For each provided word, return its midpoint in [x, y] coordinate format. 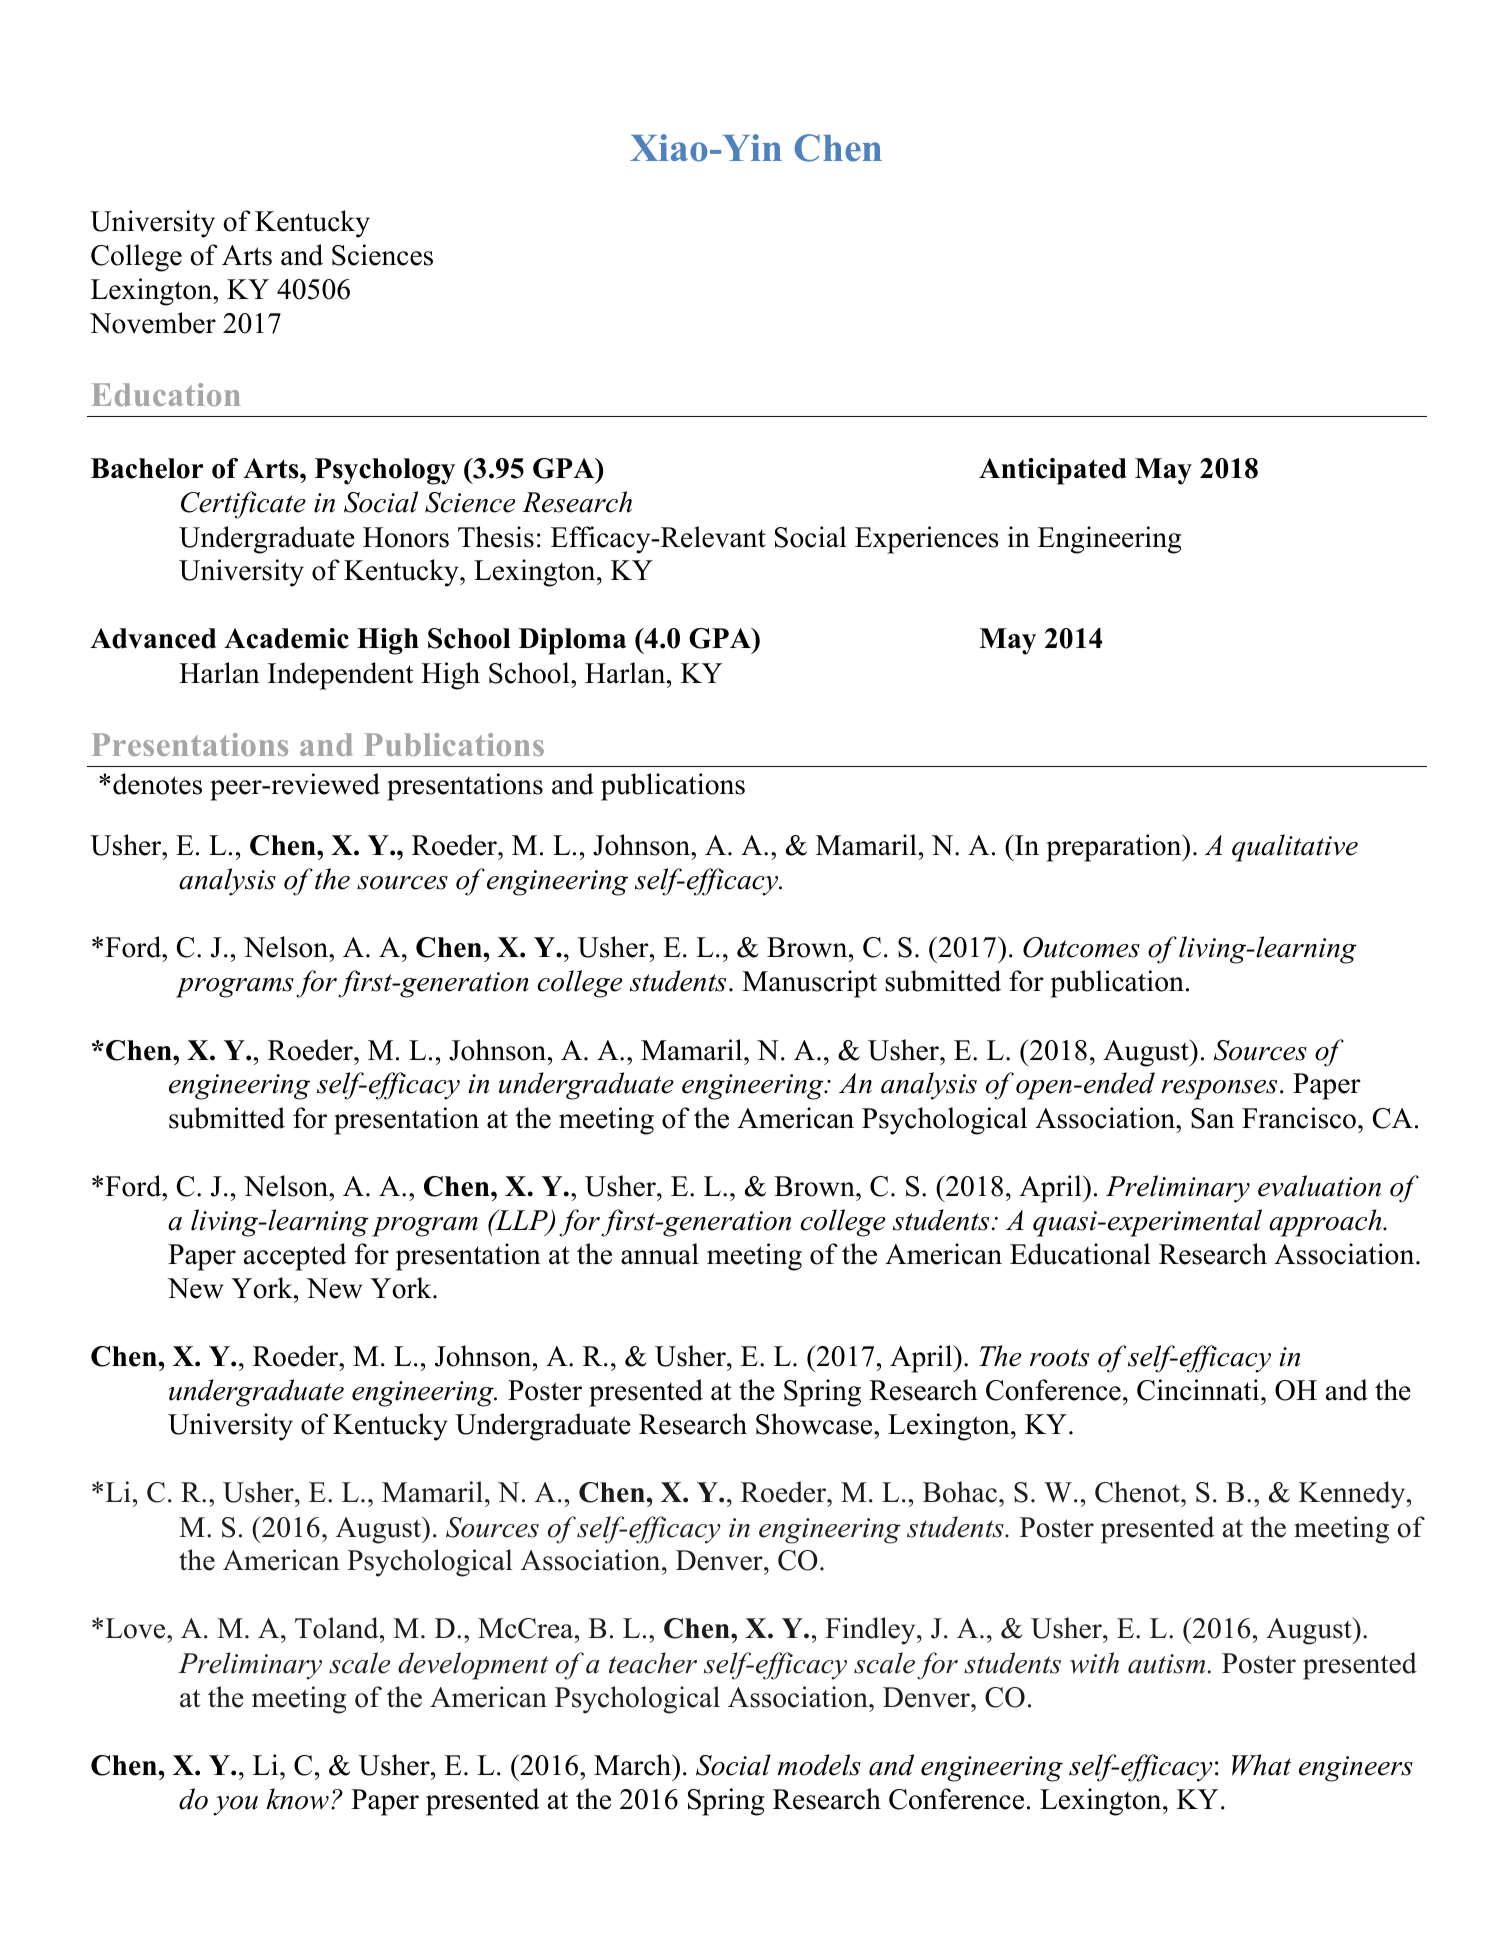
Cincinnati [1199, 1390]
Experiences [927, 540]
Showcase [815, 1424]
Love [136, 1628]
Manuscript [809, 984]
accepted [295, 1257]
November [153, 323]
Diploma [572, 641]
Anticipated [1053, 471]
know [297, 1799]
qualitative [1295, 848]
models [819, 1765]
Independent [341, 676]
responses [1219, 1090]
